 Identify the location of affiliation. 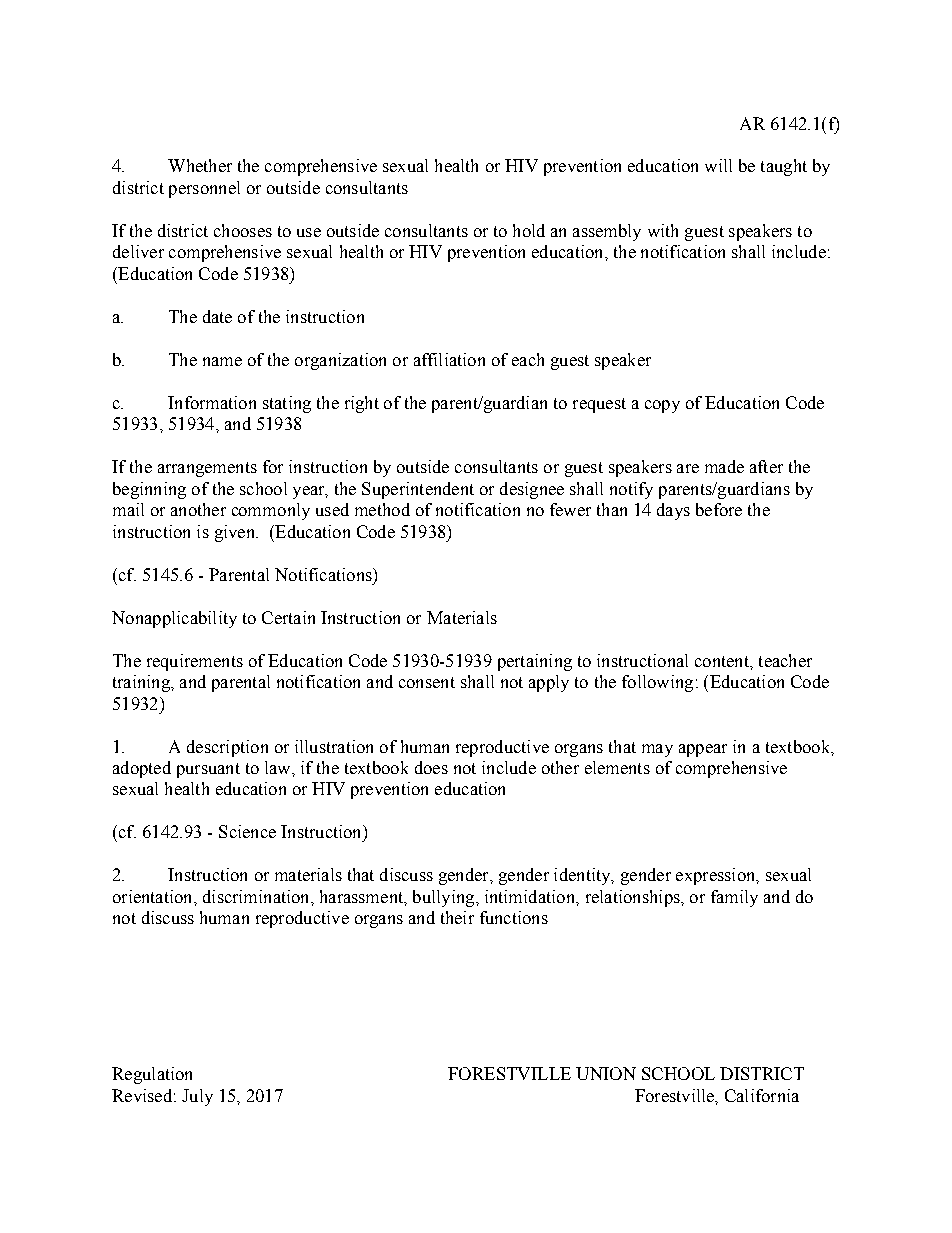
(449, 359).
